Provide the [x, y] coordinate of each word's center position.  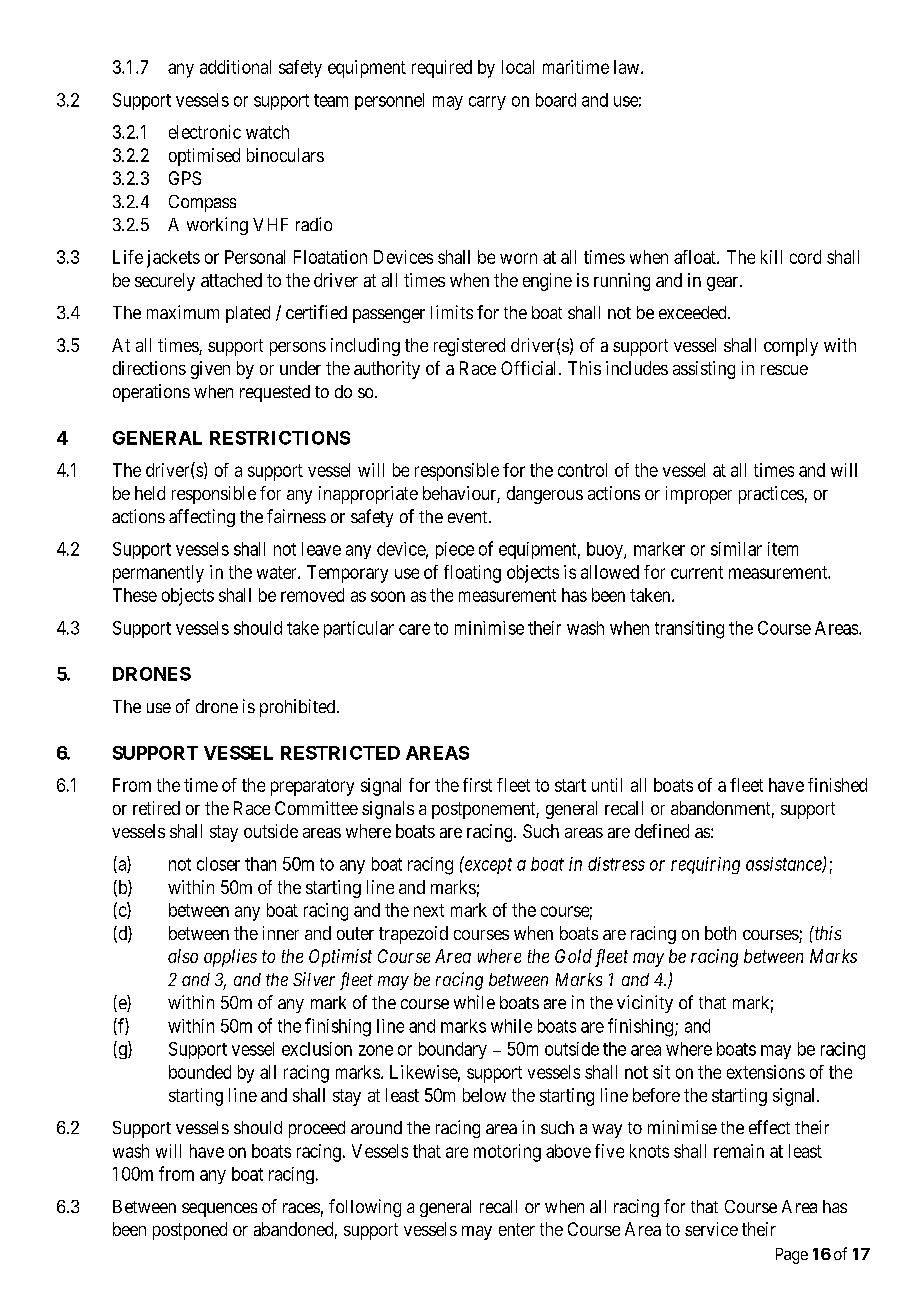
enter [517, 1229]
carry [487, 103]
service [711, 1229]
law [628, 67]
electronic [205, 132]
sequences [219, 1210]
